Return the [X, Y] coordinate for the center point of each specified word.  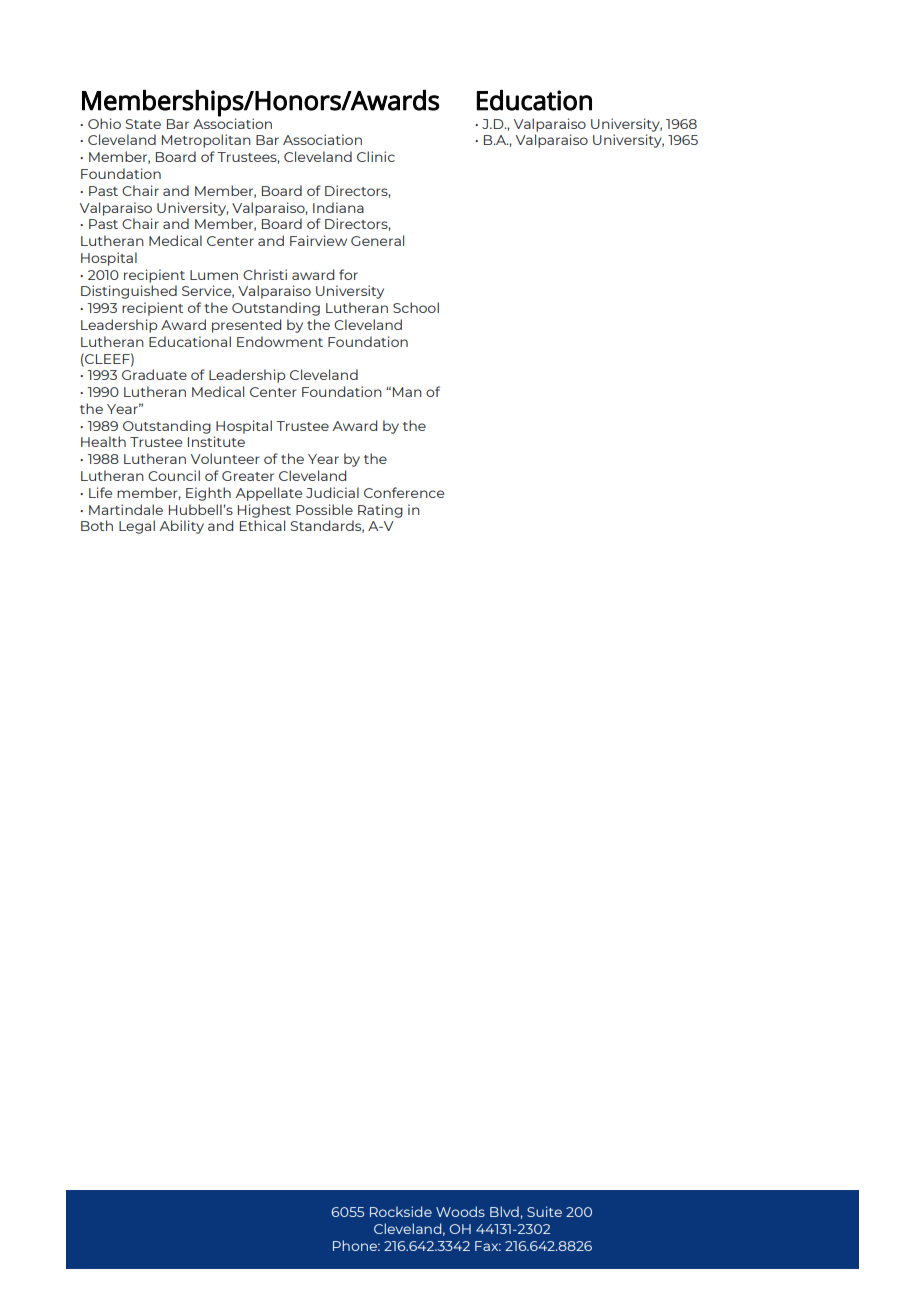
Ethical [262, 525]
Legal [137, 527]
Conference [404, 492]
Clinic [376, 156]
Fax [488, 1246]
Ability [182, 527]
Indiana [338, 207]
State [143, 124]
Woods [460, 1211]
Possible [324, 509]
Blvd [504, 1211]
